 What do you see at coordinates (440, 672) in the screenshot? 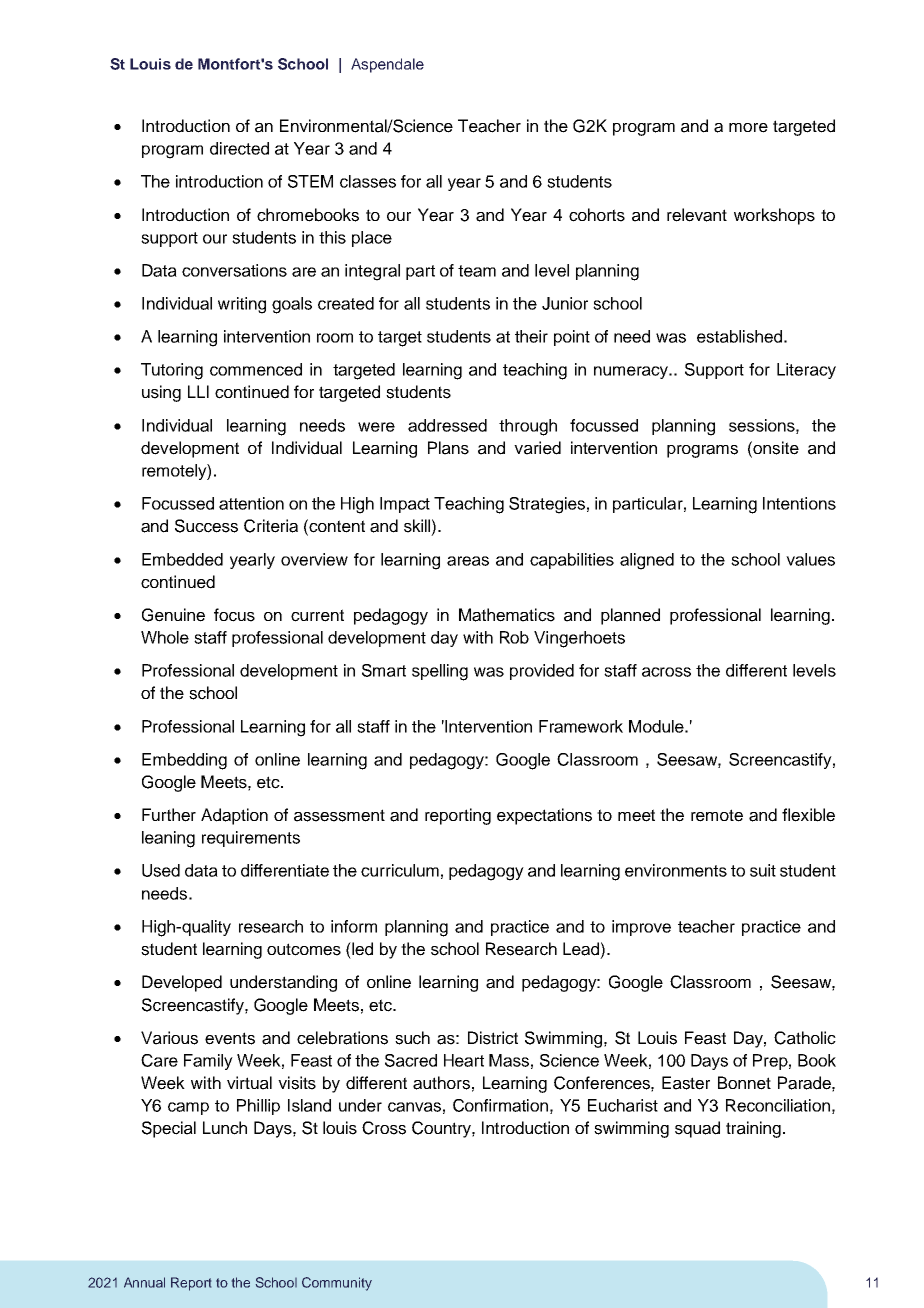
I see `spelling` at bounding box center [440, 672].
